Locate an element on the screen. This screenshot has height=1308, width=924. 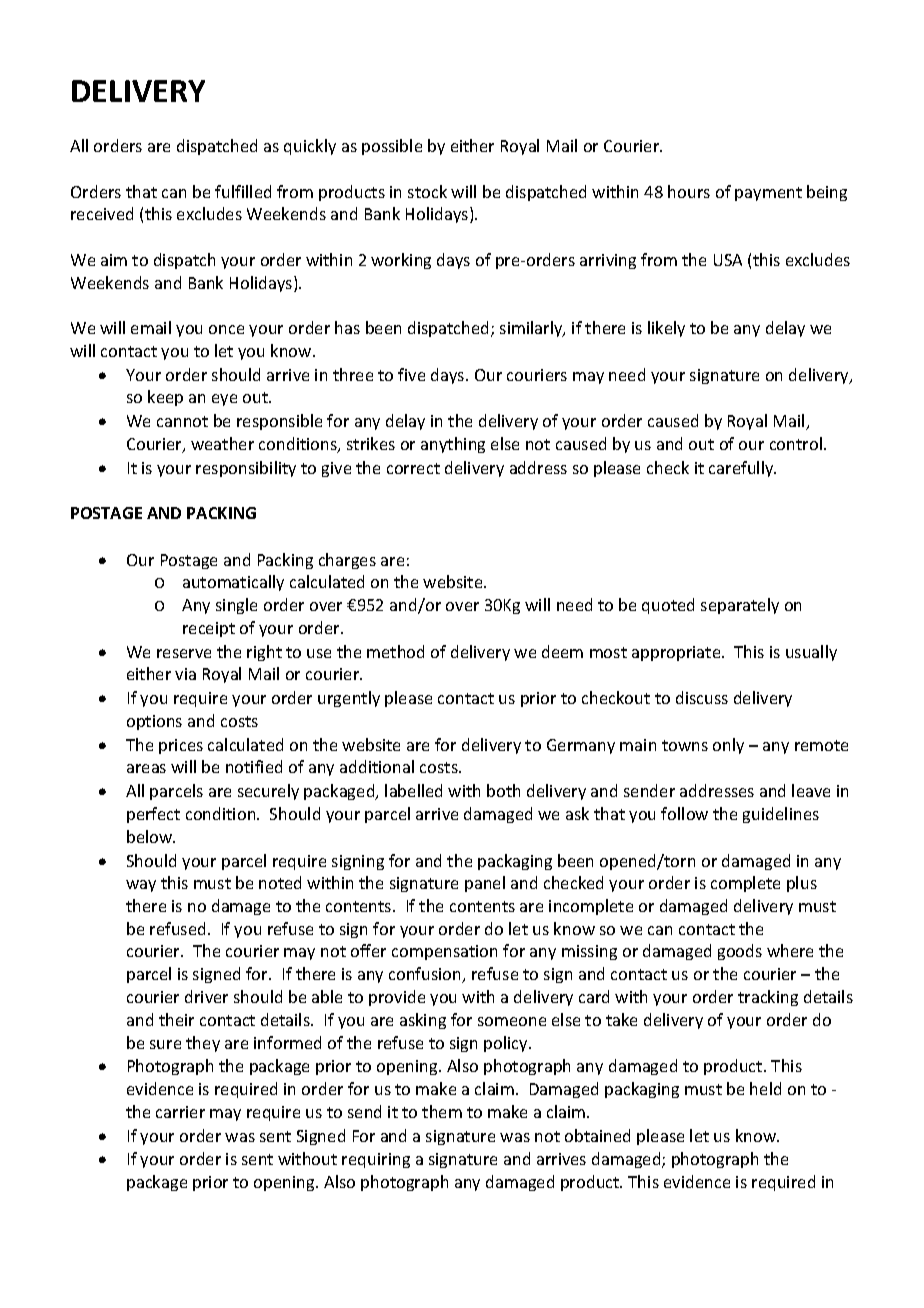
payment is located at coordinates (768, 194).
